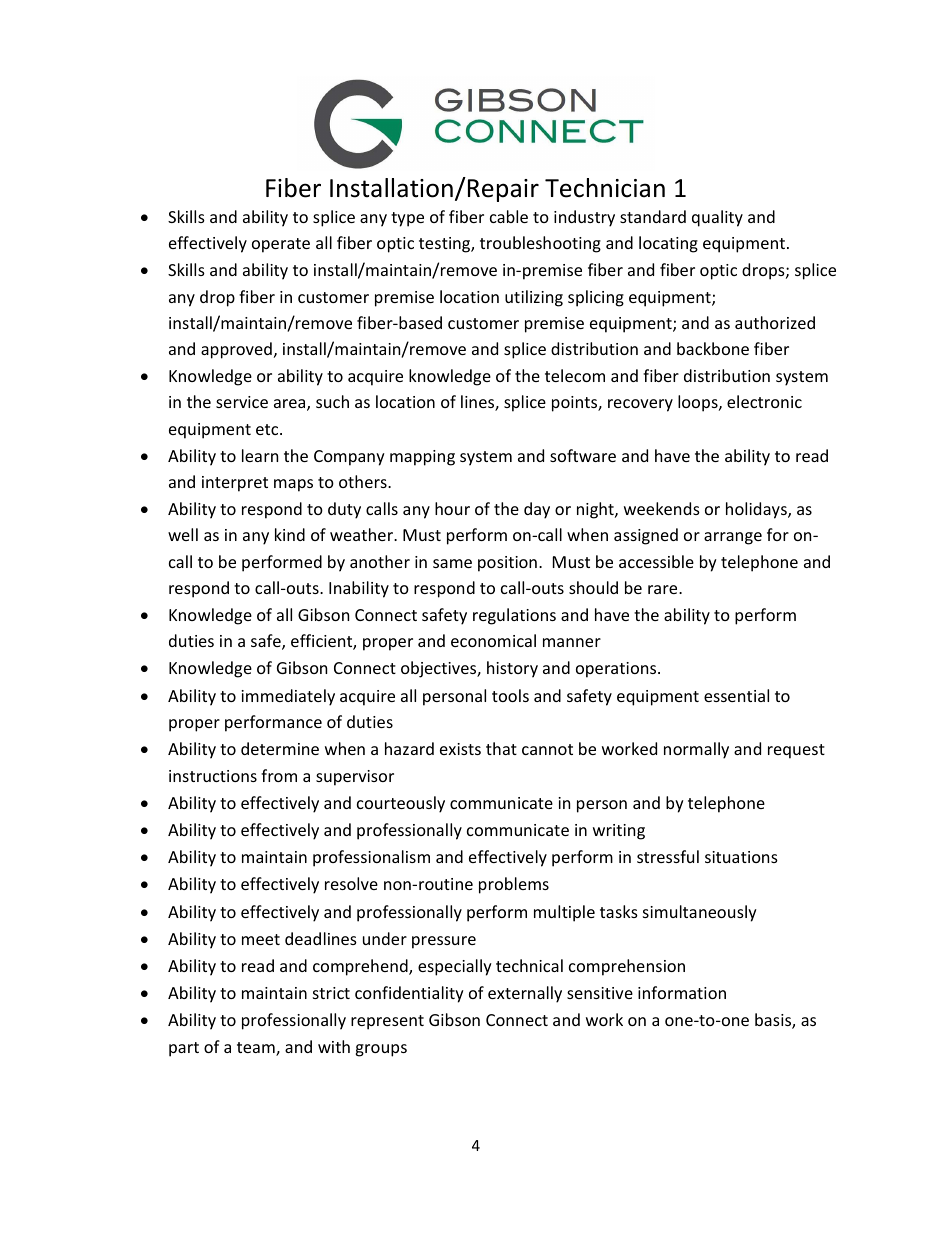 This image has height=1233, width=952. Describe the element at coordinates (717, 218) in the image. I see `quality` at that location.
